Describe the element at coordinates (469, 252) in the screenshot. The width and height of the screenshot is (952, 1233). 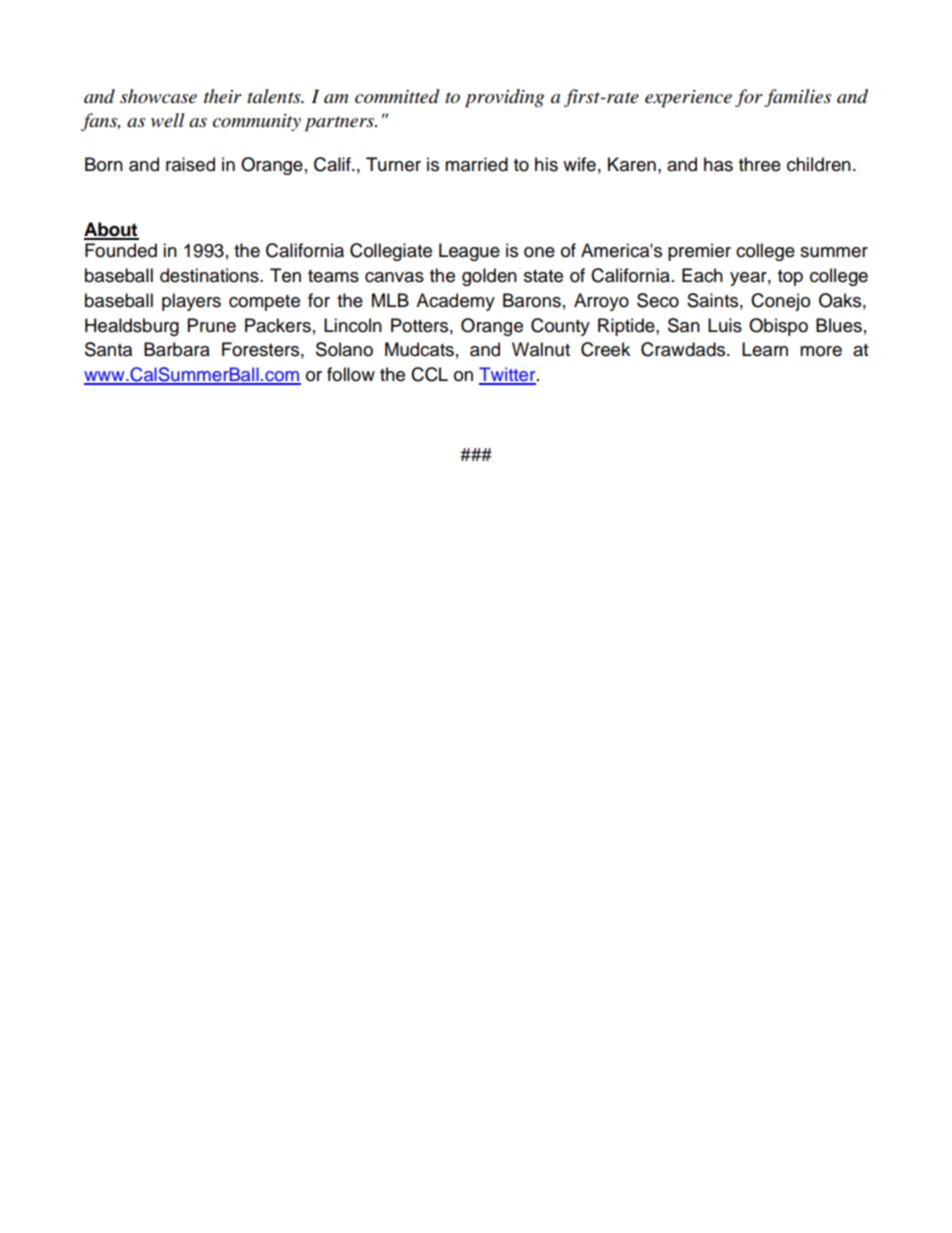
I see `League` at that location.
